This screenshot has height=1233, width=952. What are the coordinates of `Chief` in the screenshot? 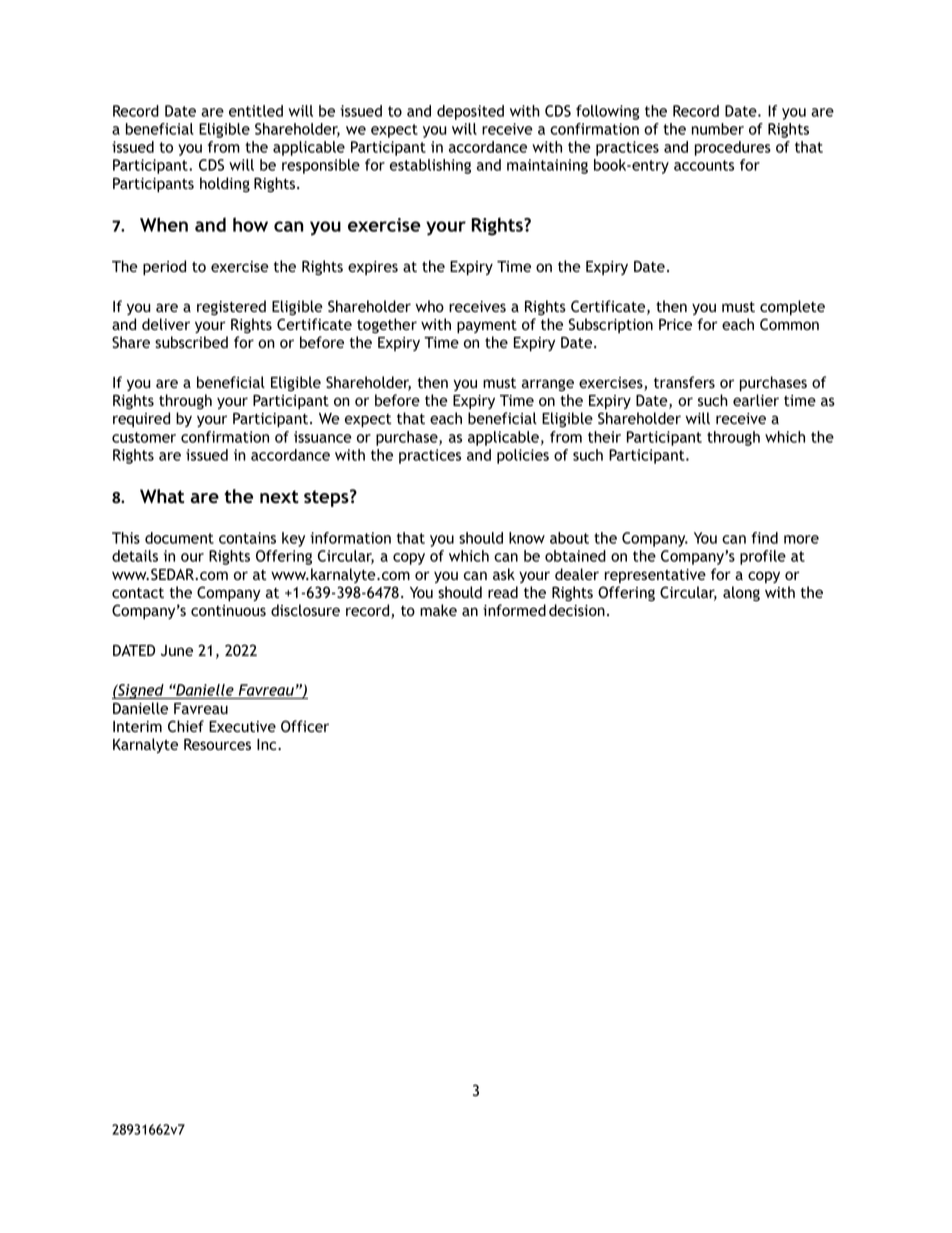 It's located at (186, 726).
